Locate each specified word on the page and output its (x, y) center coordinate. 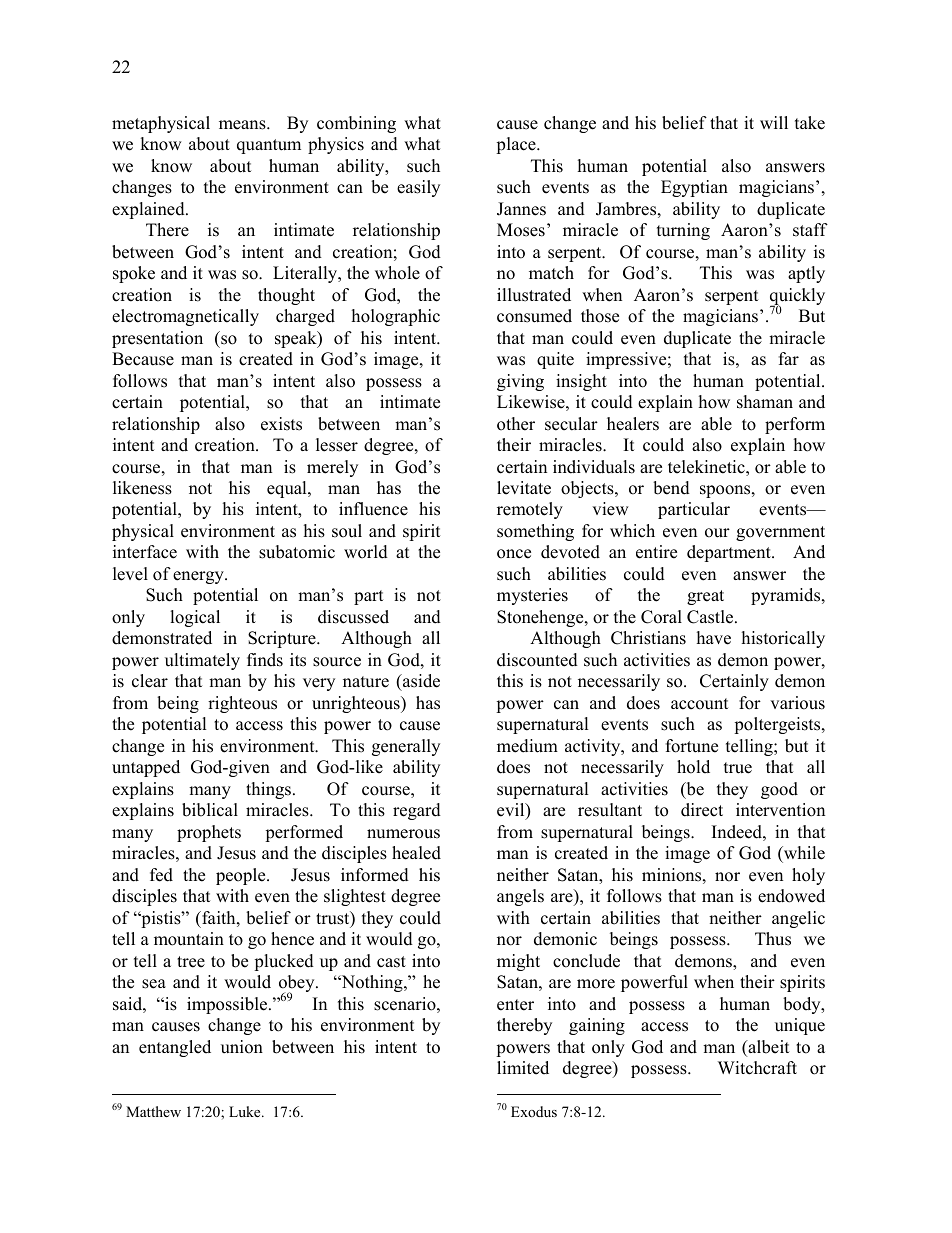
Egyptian (694, 188)
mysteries (532, 596)
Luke (246, 1111)
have (714, 638)
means (243, 125)
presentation (157, 339)
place (517, 145)
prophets (209, 833)
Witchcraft (757, 1068)
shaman (765, 402)
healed (416, 853)
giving (520, 382)
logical (195, 618)
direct (702, 810)
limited (523, 1068)
